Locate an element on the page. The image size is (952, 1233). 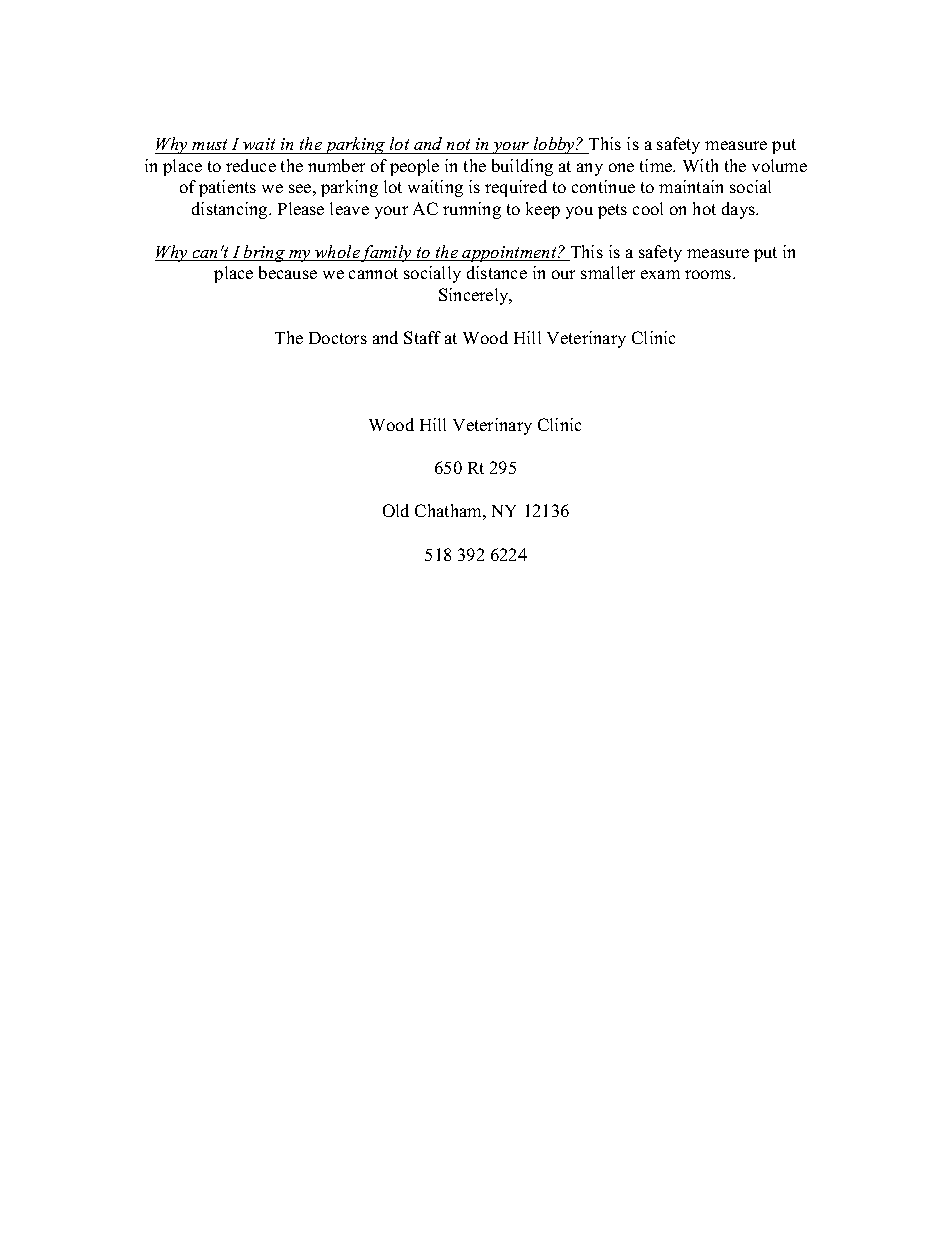
Doctors is located at coordinates (338, 338).
